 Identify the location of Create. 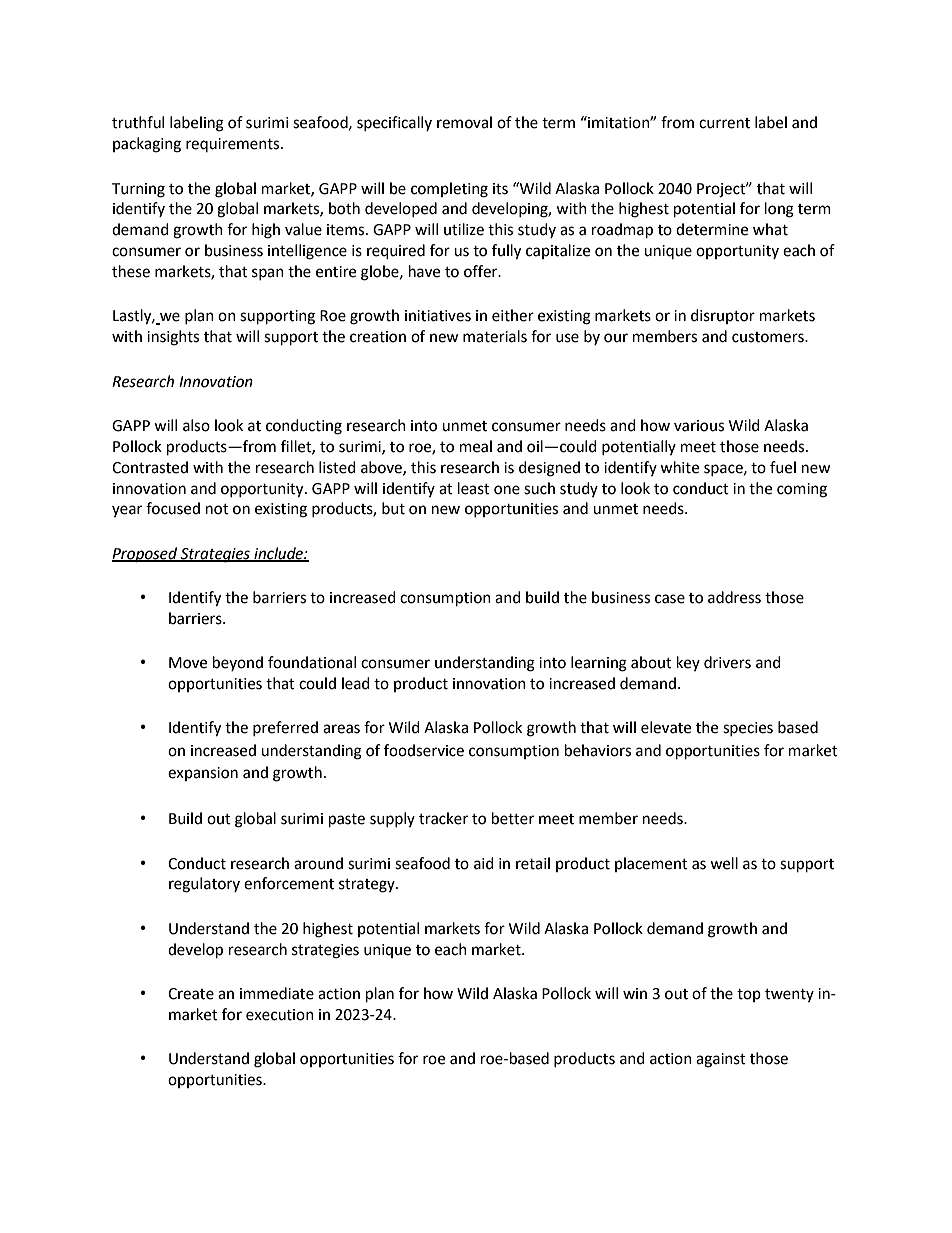
(191, 994).
